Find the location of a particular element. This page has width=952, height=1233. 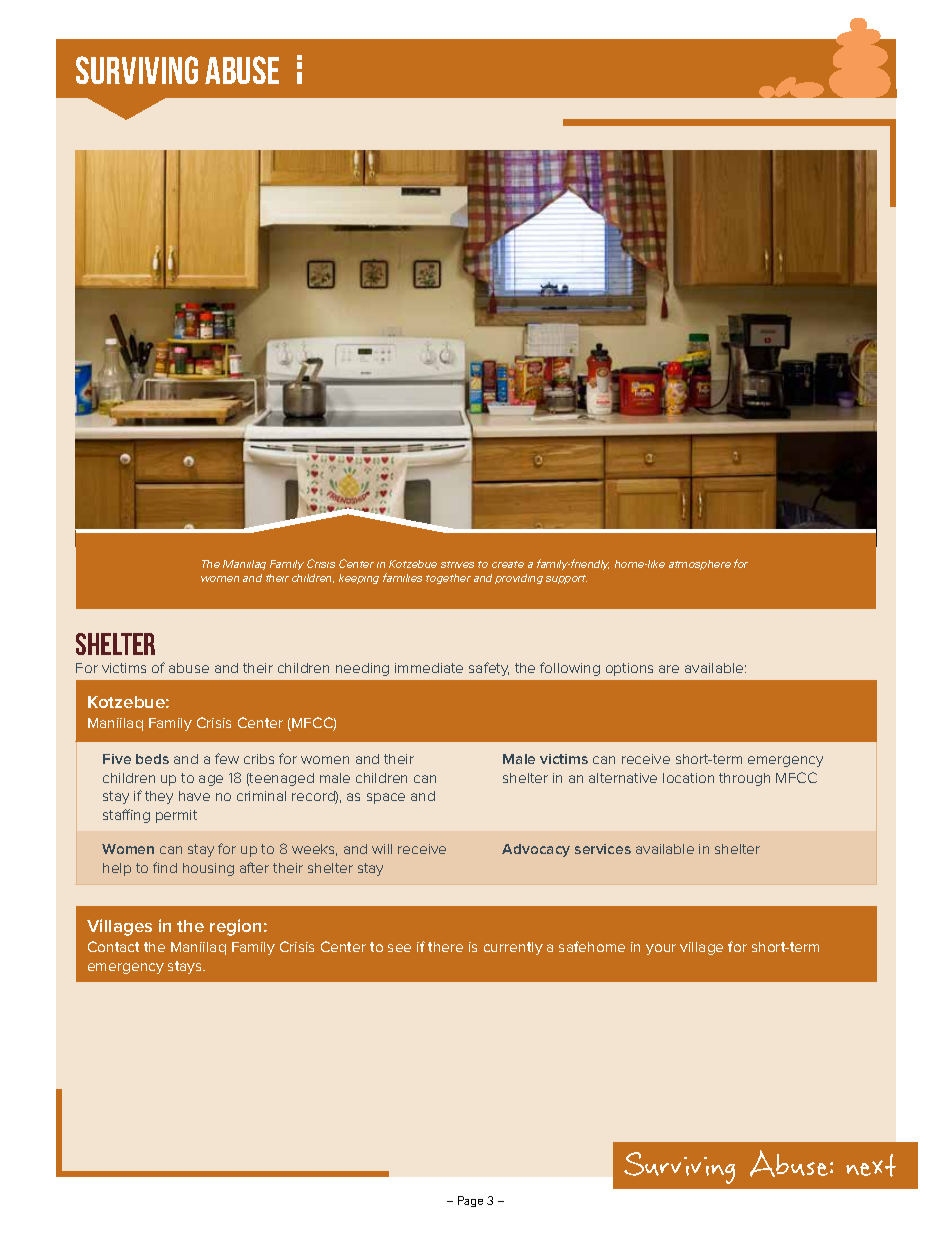

Page is located at coordinates (470, 1201).
